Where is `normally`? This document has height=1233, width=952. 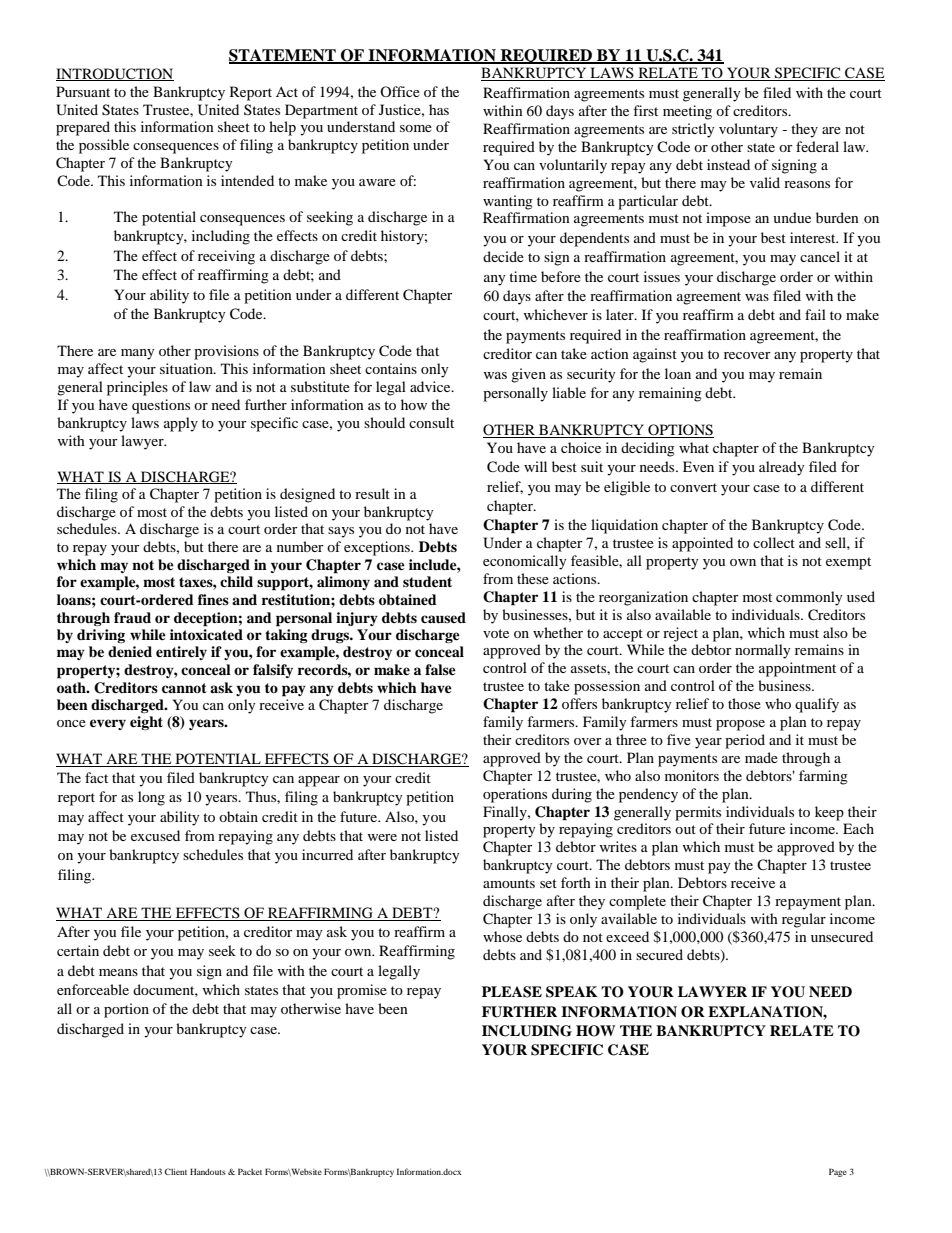
normally is located at coordinates (763, 651).
